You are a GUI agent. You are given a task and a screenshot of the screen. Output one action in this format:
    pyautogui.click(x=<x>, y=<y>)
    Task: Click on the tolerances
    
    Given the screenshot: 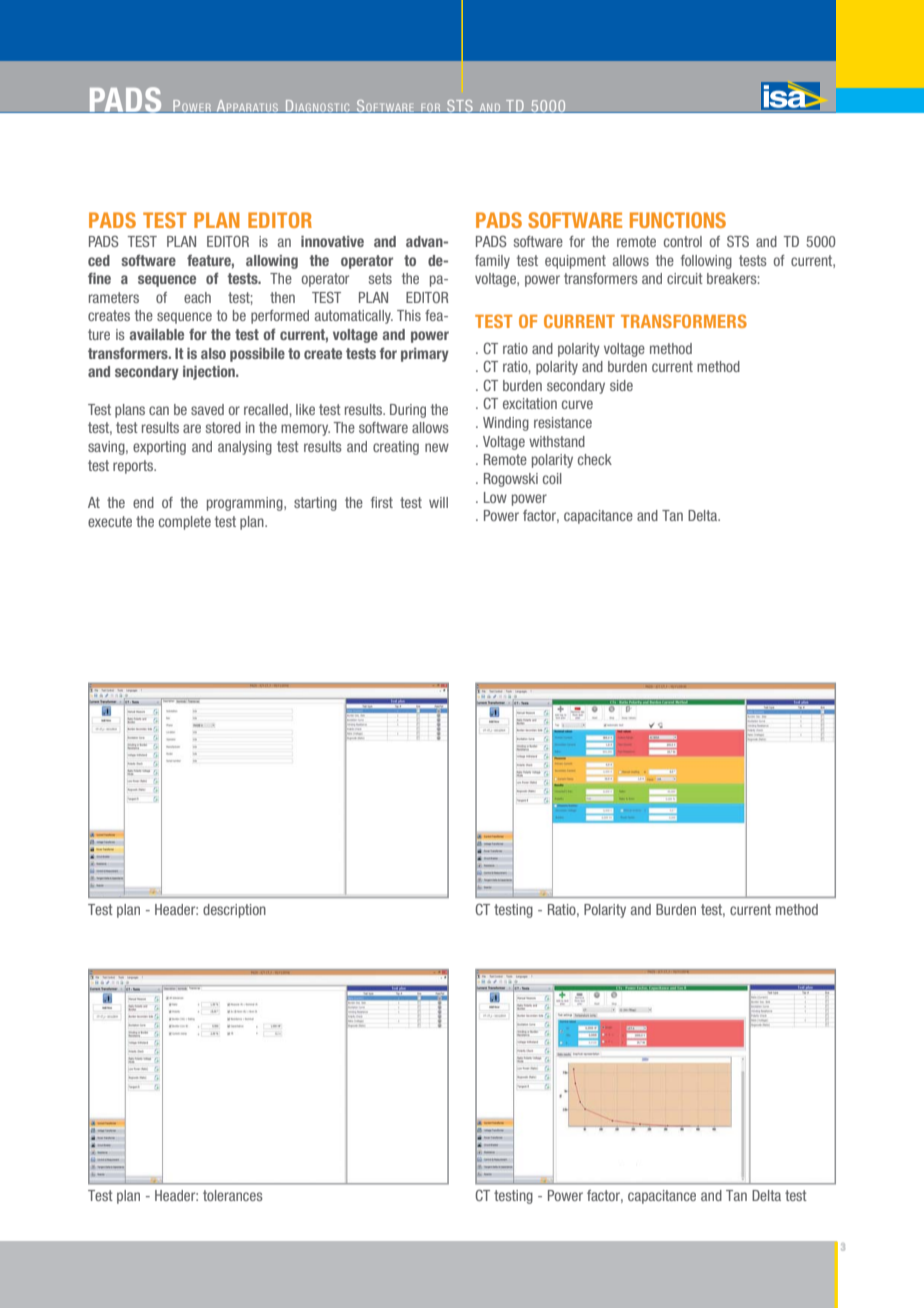 What is the action you would take?
    pyautogui.click(x=233, y=1195)
